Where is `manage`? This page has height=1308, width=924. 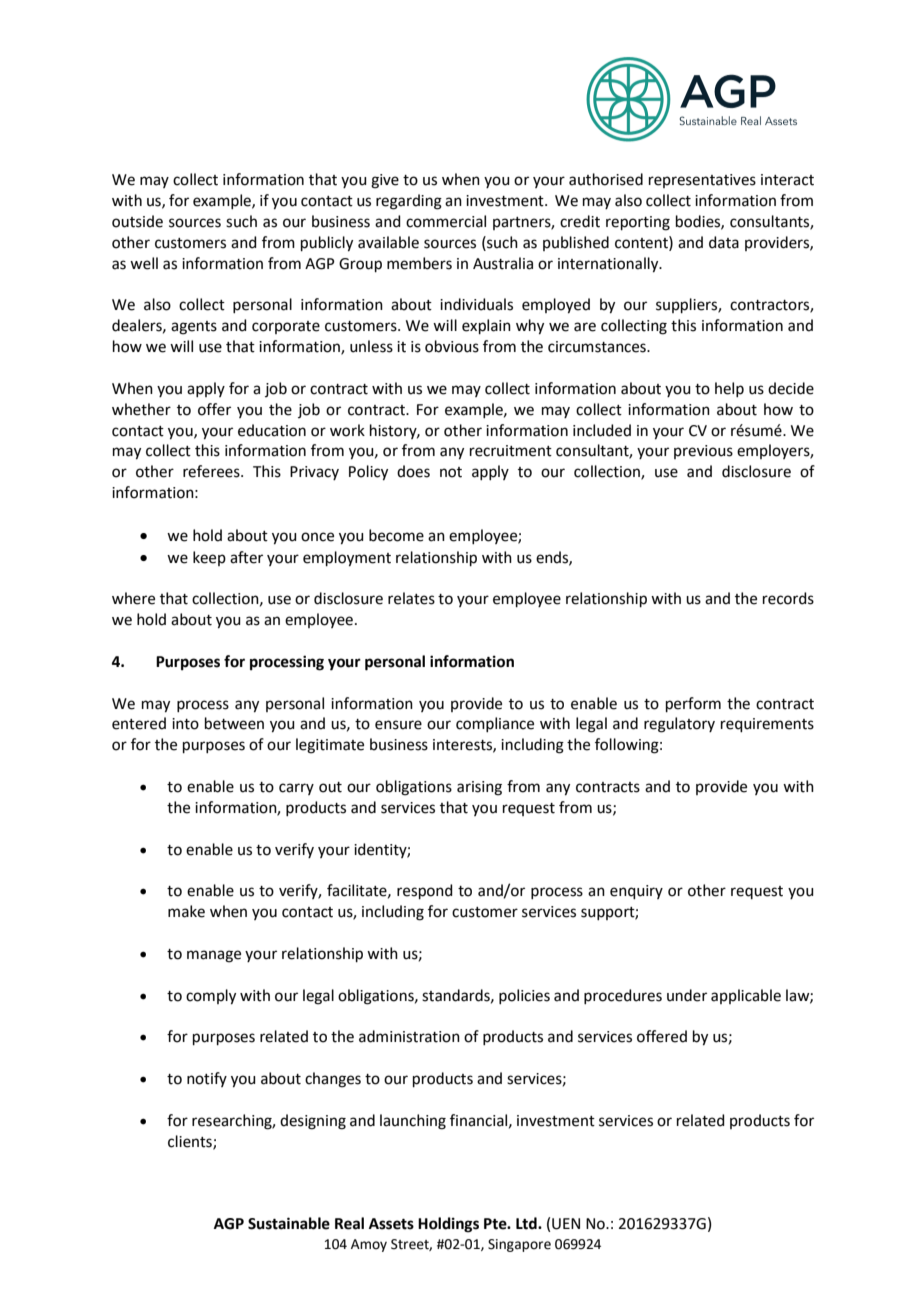 manage is located at coordinates (214, 956).
